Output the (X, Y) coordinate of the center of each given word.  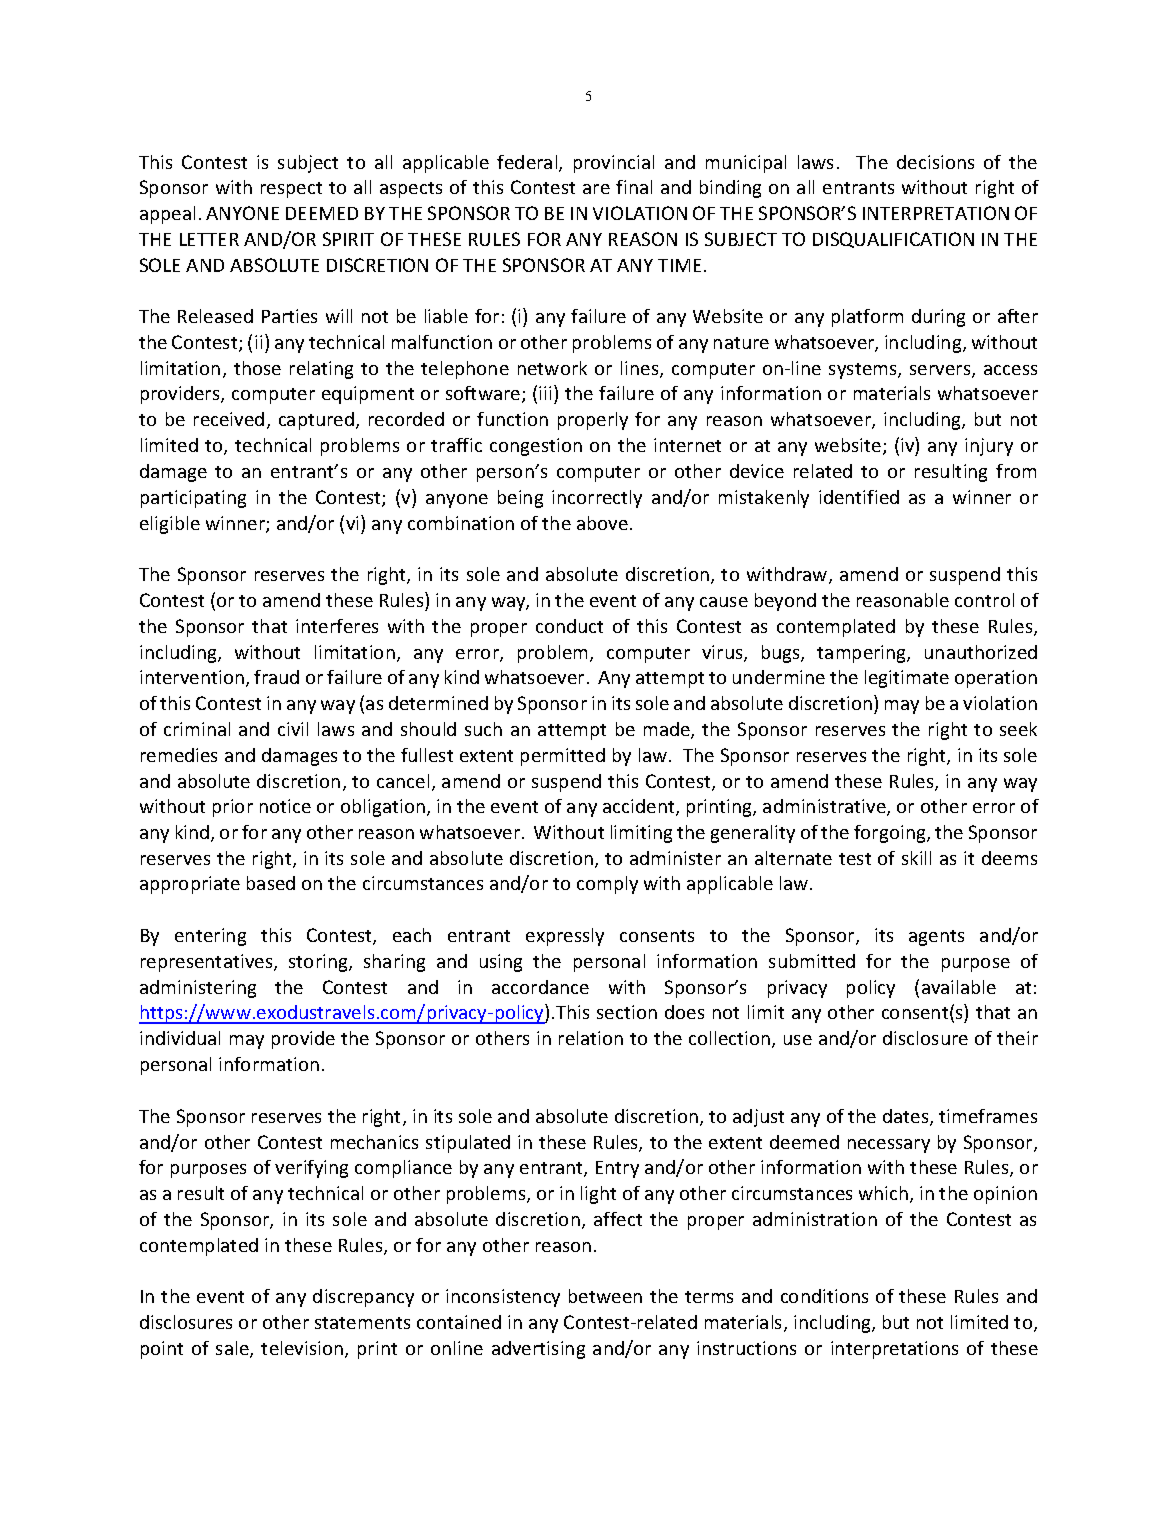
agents (936, 938)
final (634, 187)
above (602, 523)
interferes (337, 626)
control (984, 600)
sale (233, 1349)
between (605, 1296)
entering (210, 937)
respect (291, 190)
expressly (565, 937)
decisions (935, 162)
